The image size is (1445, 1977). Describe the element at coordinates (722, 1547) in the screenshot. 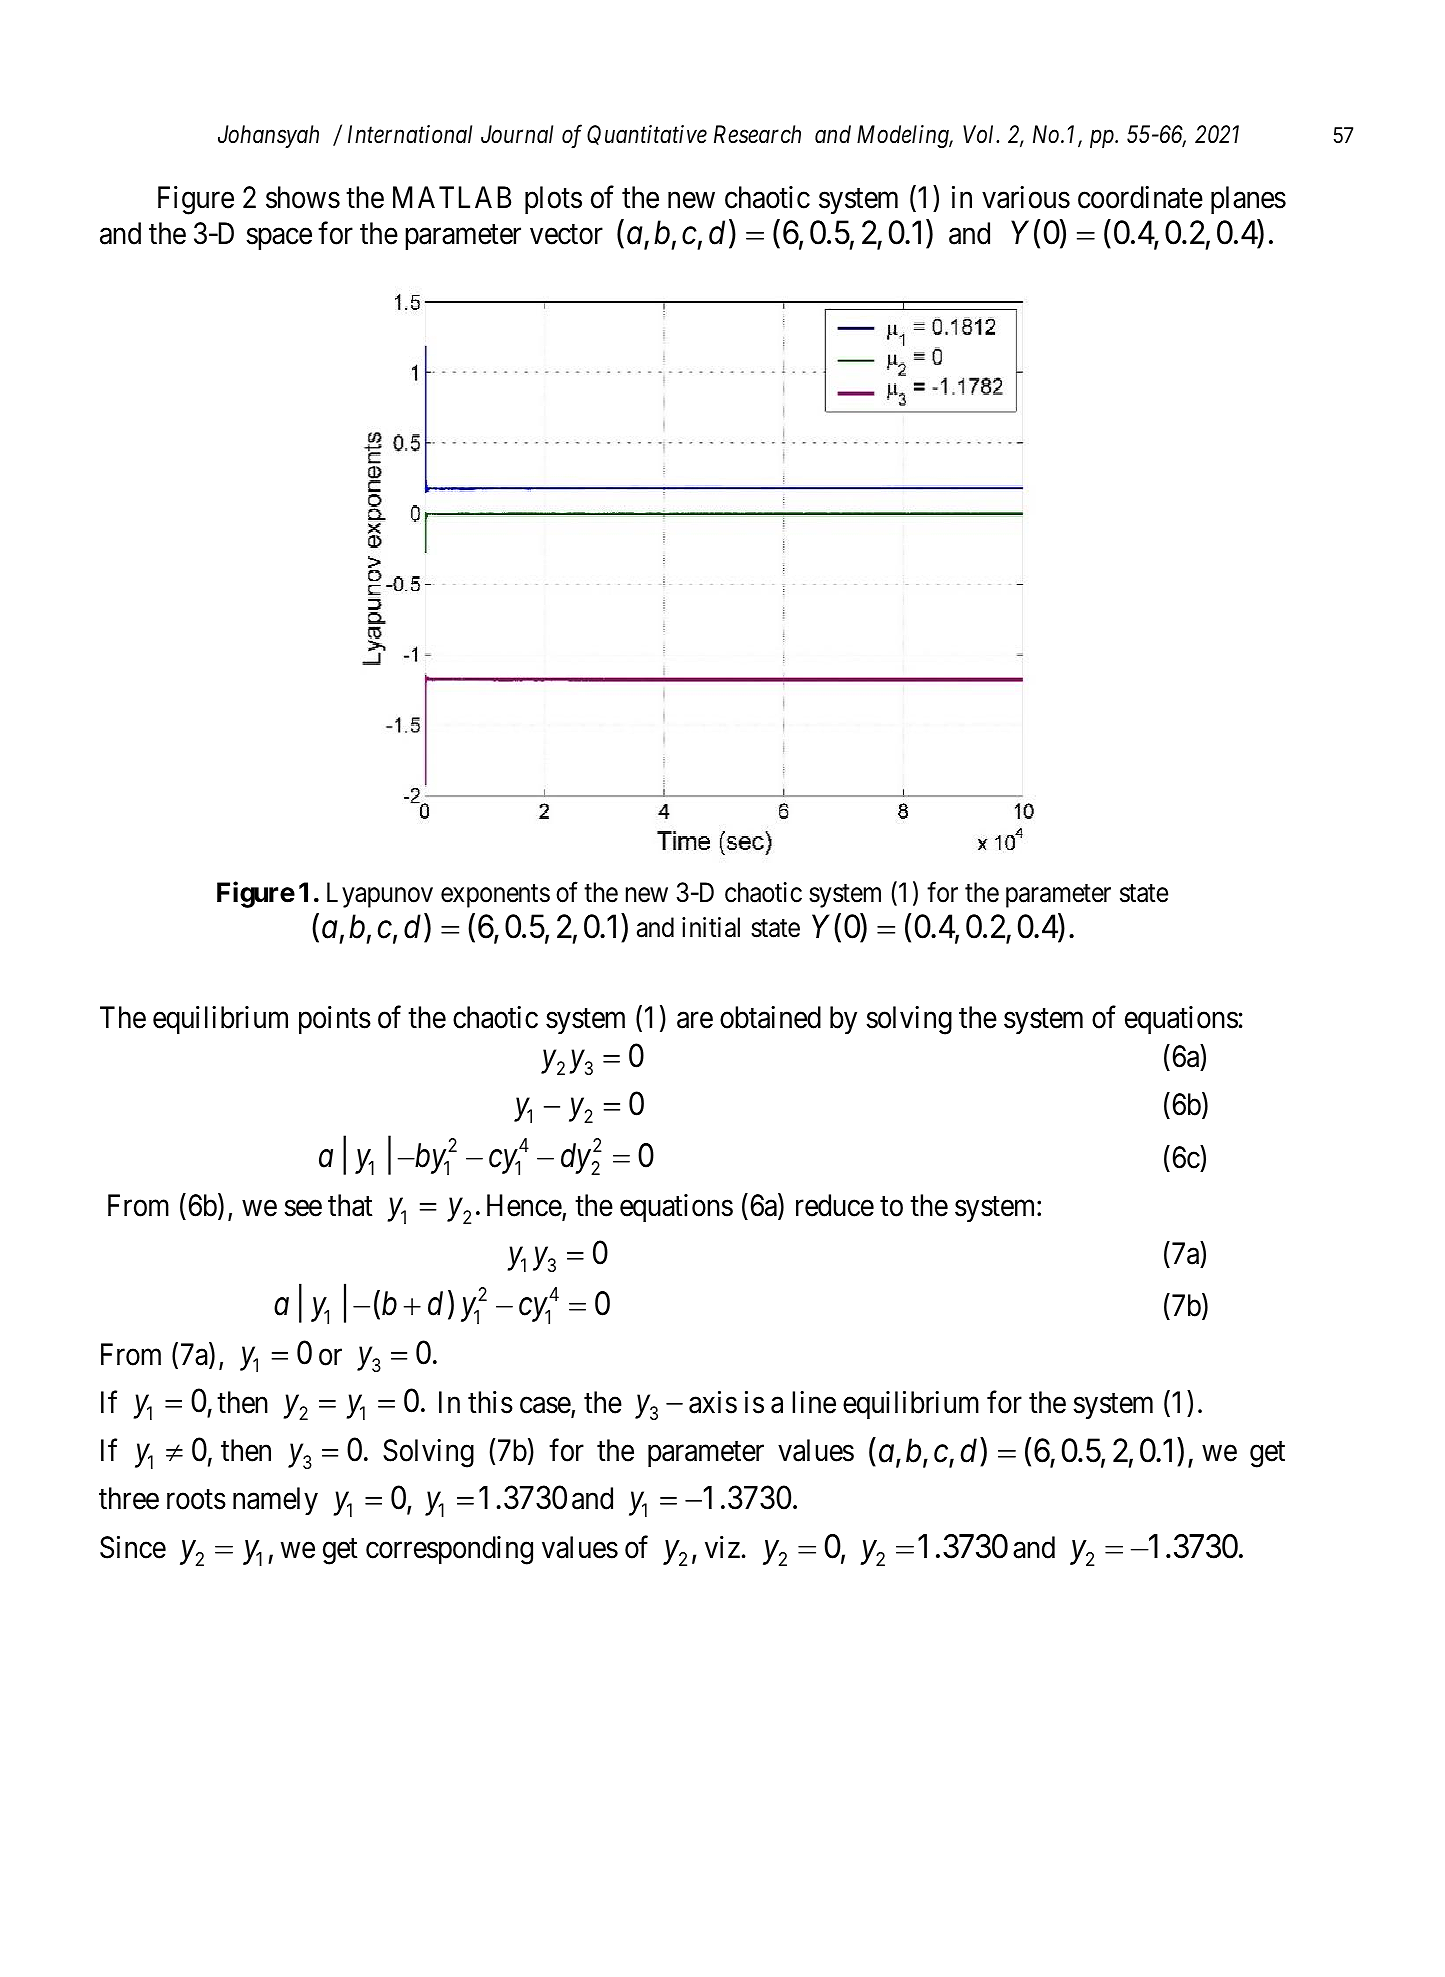

I see `viz` at that location.
